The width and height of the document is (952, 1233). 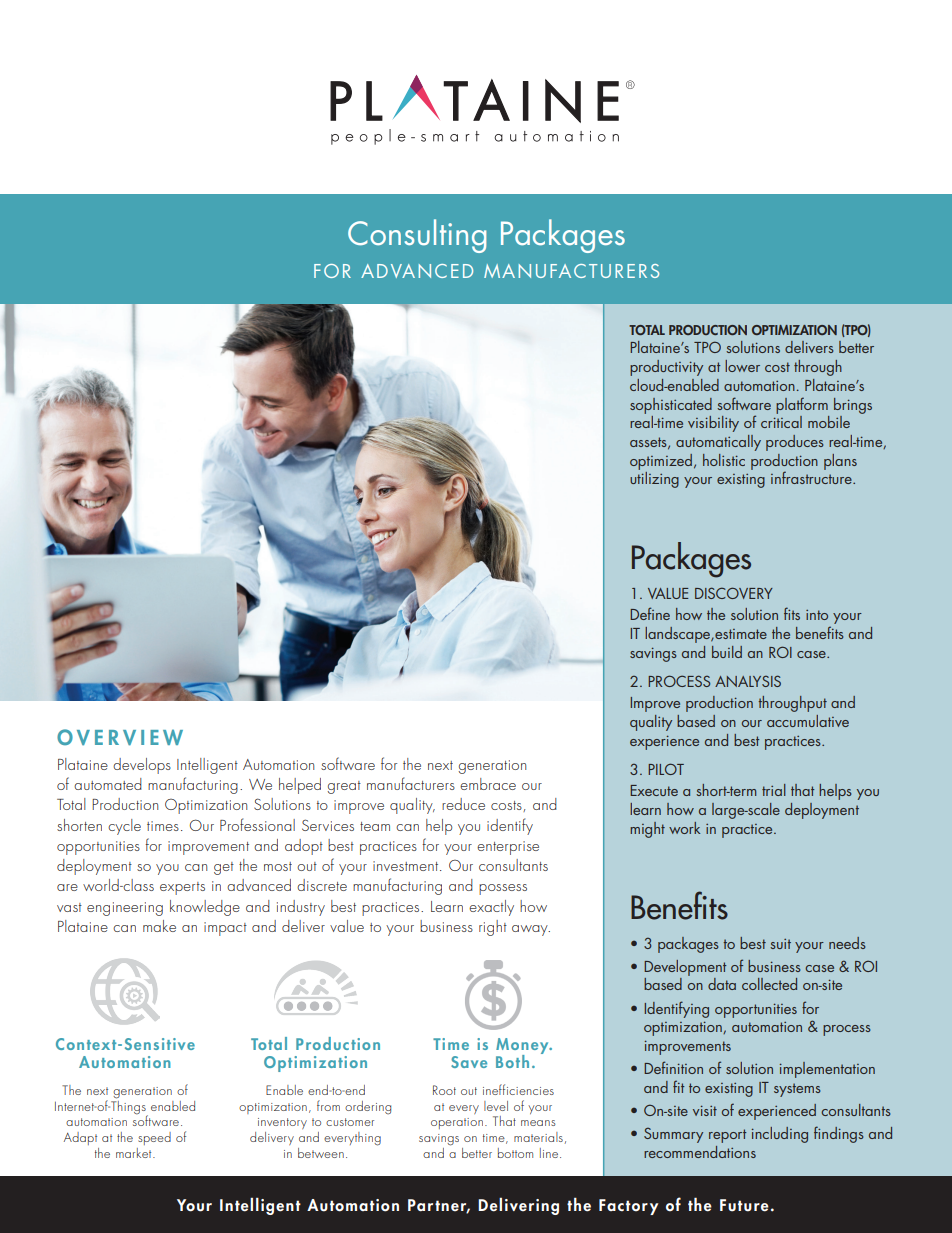 What do you see at coordinates (493, 928) in the document?
I see `right` at bounding box center [493, 928].
